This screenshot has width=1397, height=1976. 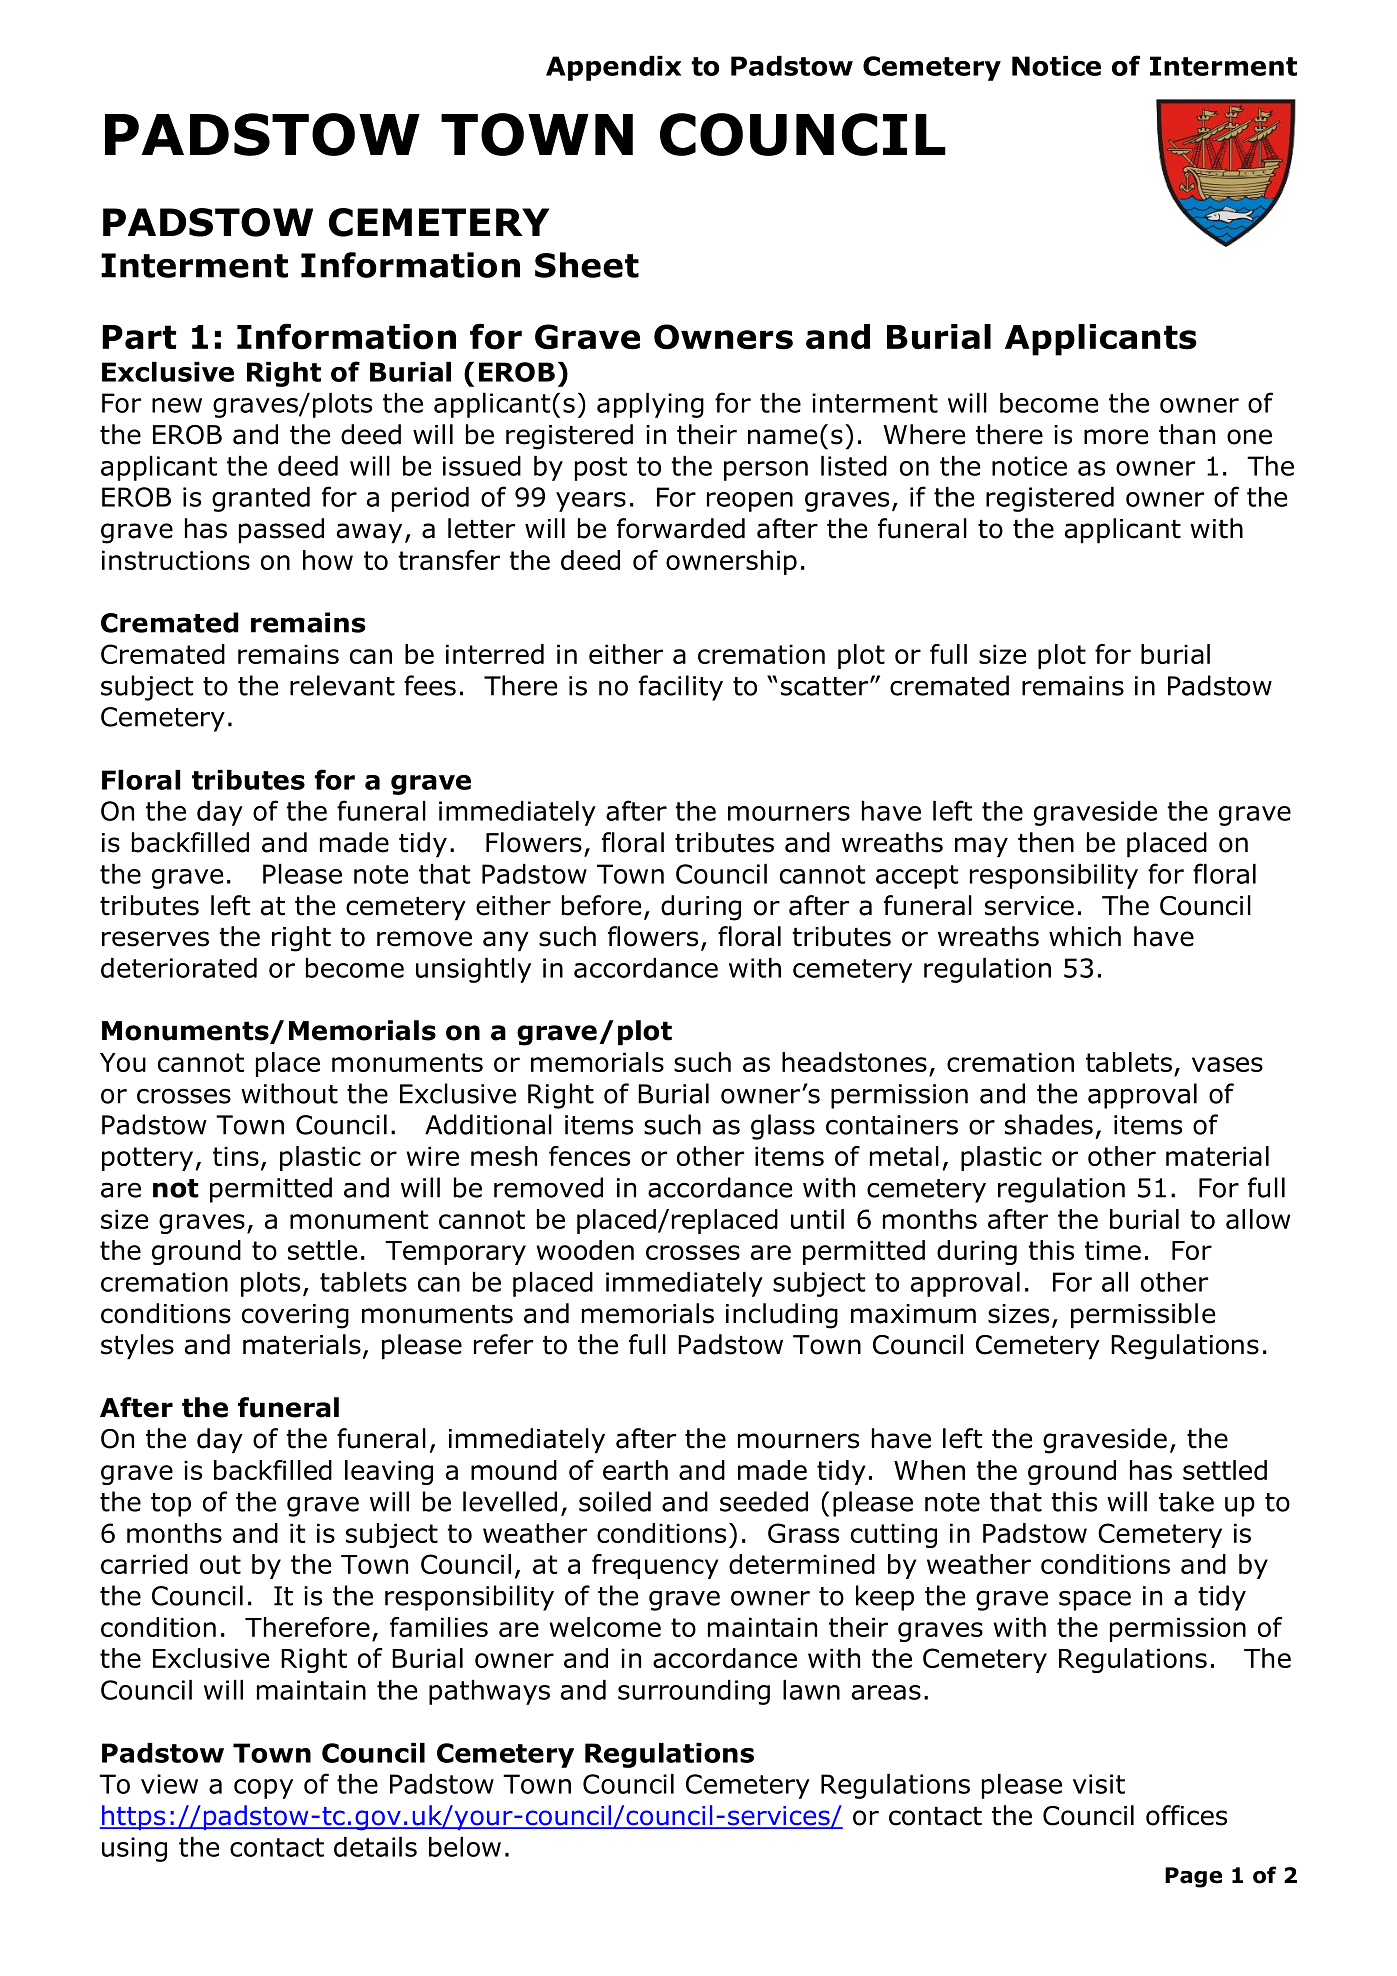 What do you see at coordinates (1046, 842) in the screenshot?
I see `then` at bounding box center [1046, 842].
